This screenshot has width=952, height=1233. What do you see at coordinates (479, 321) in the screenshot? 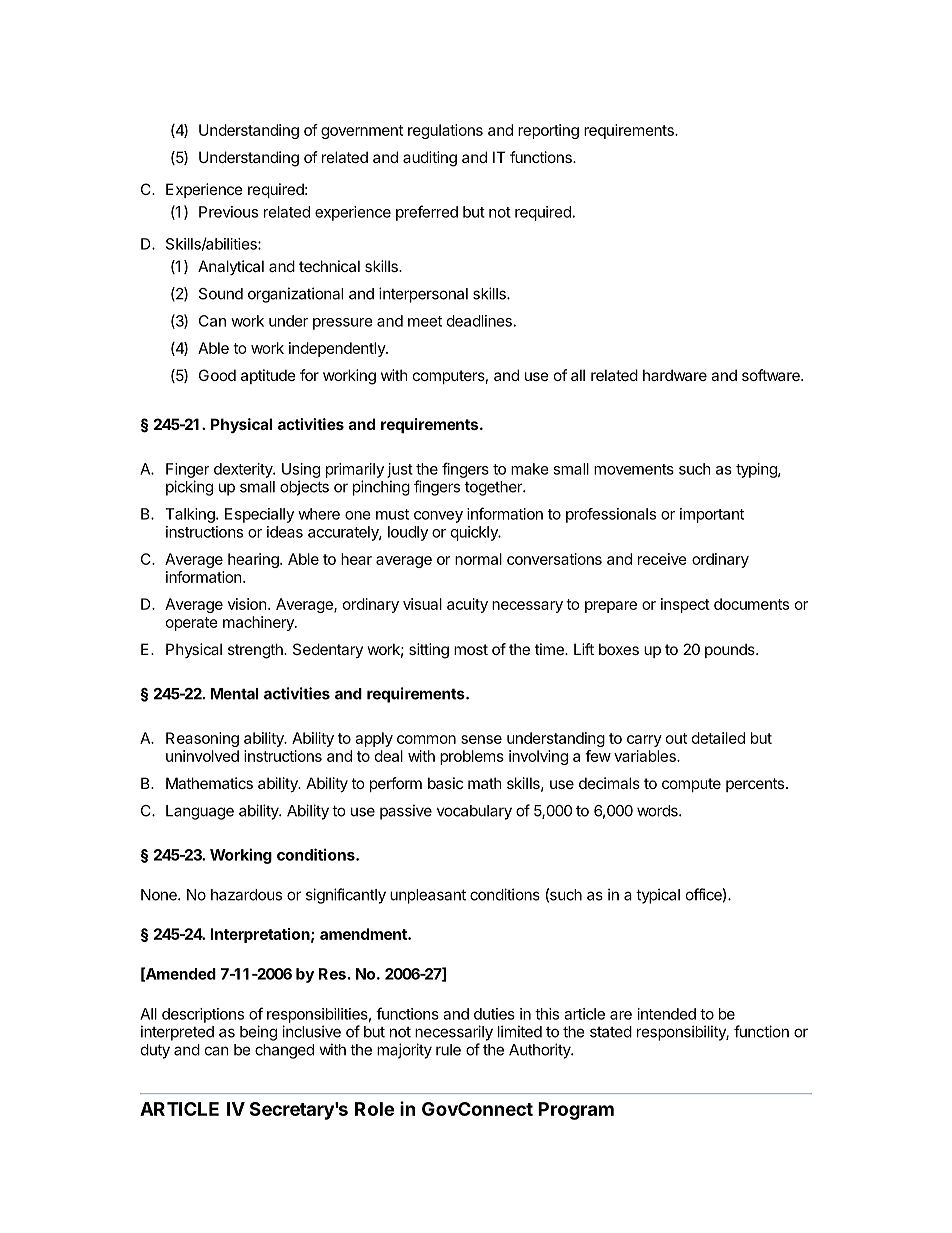
I see `deadlines` at bounding box center [479, 321].
